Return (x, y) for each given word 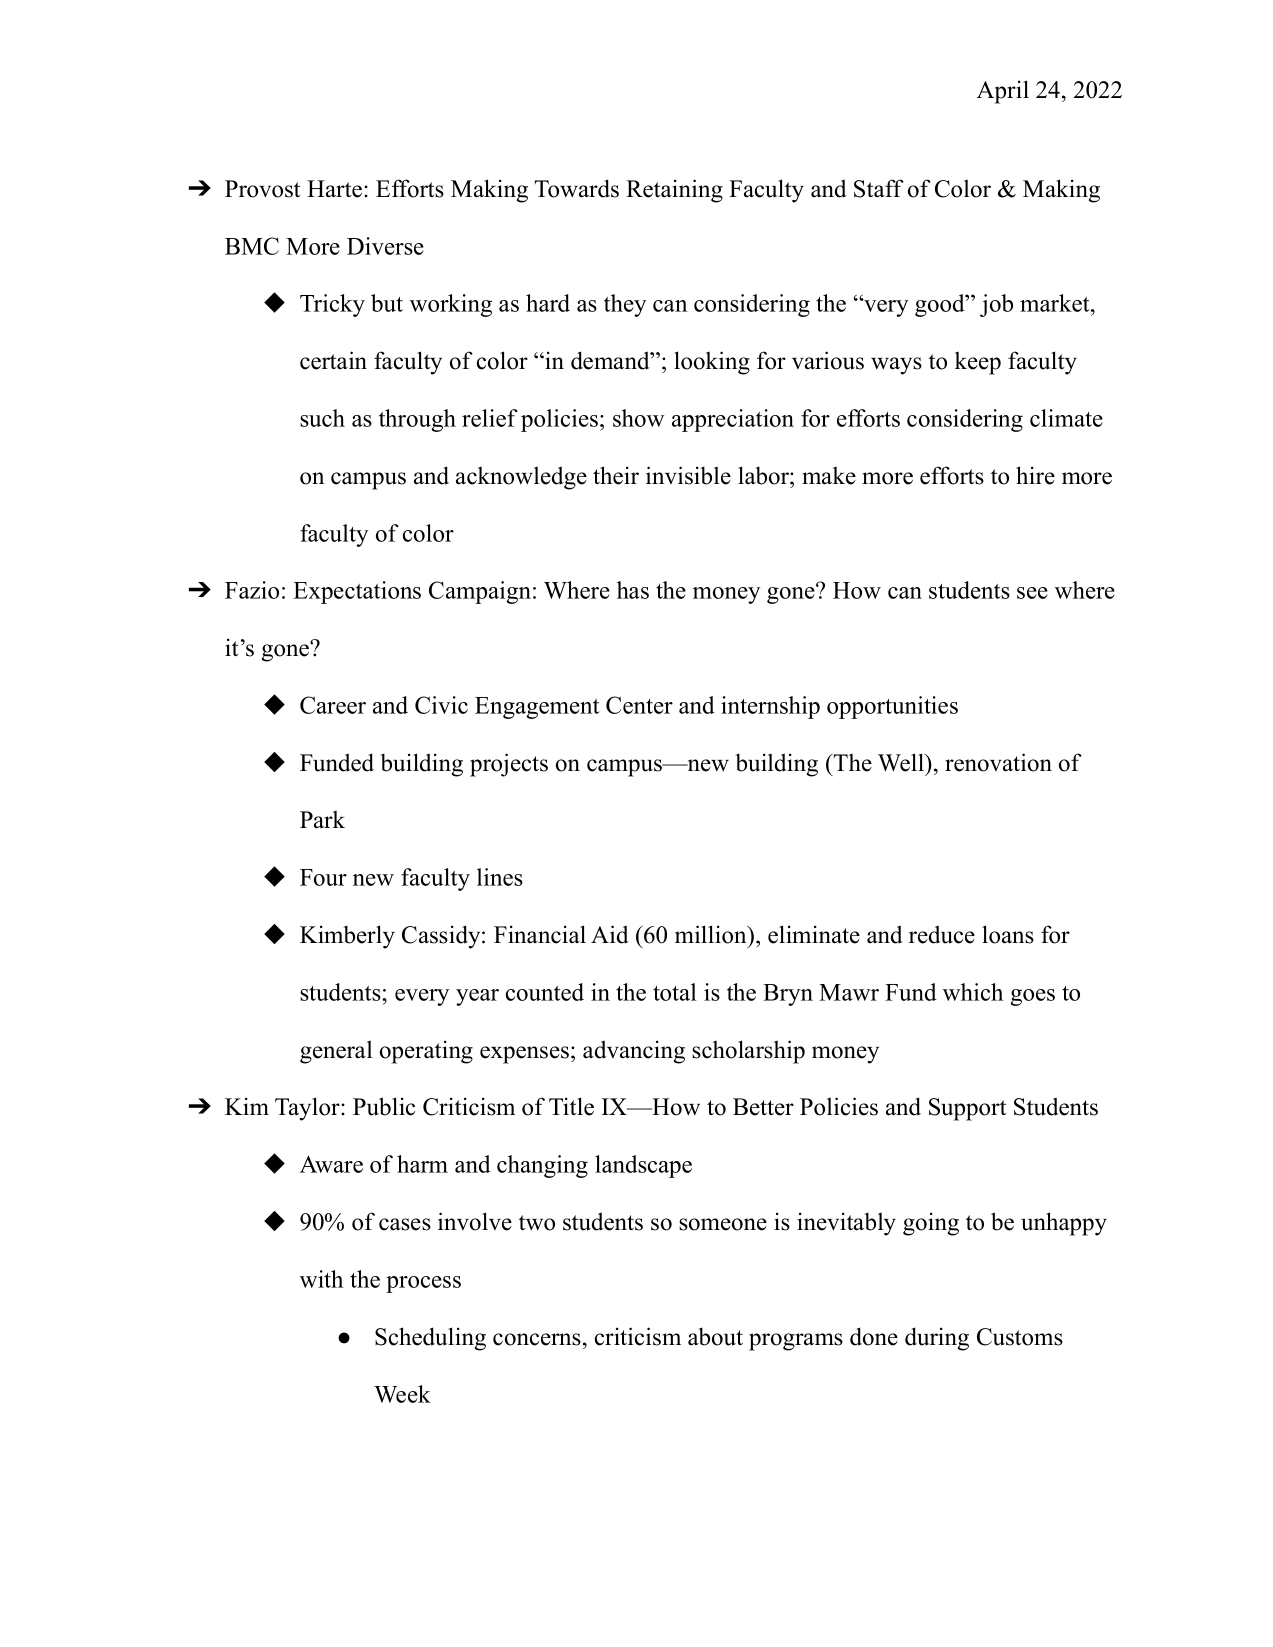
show (638, 418)
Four (323, 877)
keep (978, 363)
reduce (942, 934)
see (1032, 593)
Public (384, 1106)
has (633, 590)
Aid (610, 934)
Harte (334, 189)
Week (402, 1394)
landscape (643, 1166)
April (1003, 92)
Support (967, 1109)
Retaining (674, 191)
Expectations (357, 592)
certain (333, 360)
